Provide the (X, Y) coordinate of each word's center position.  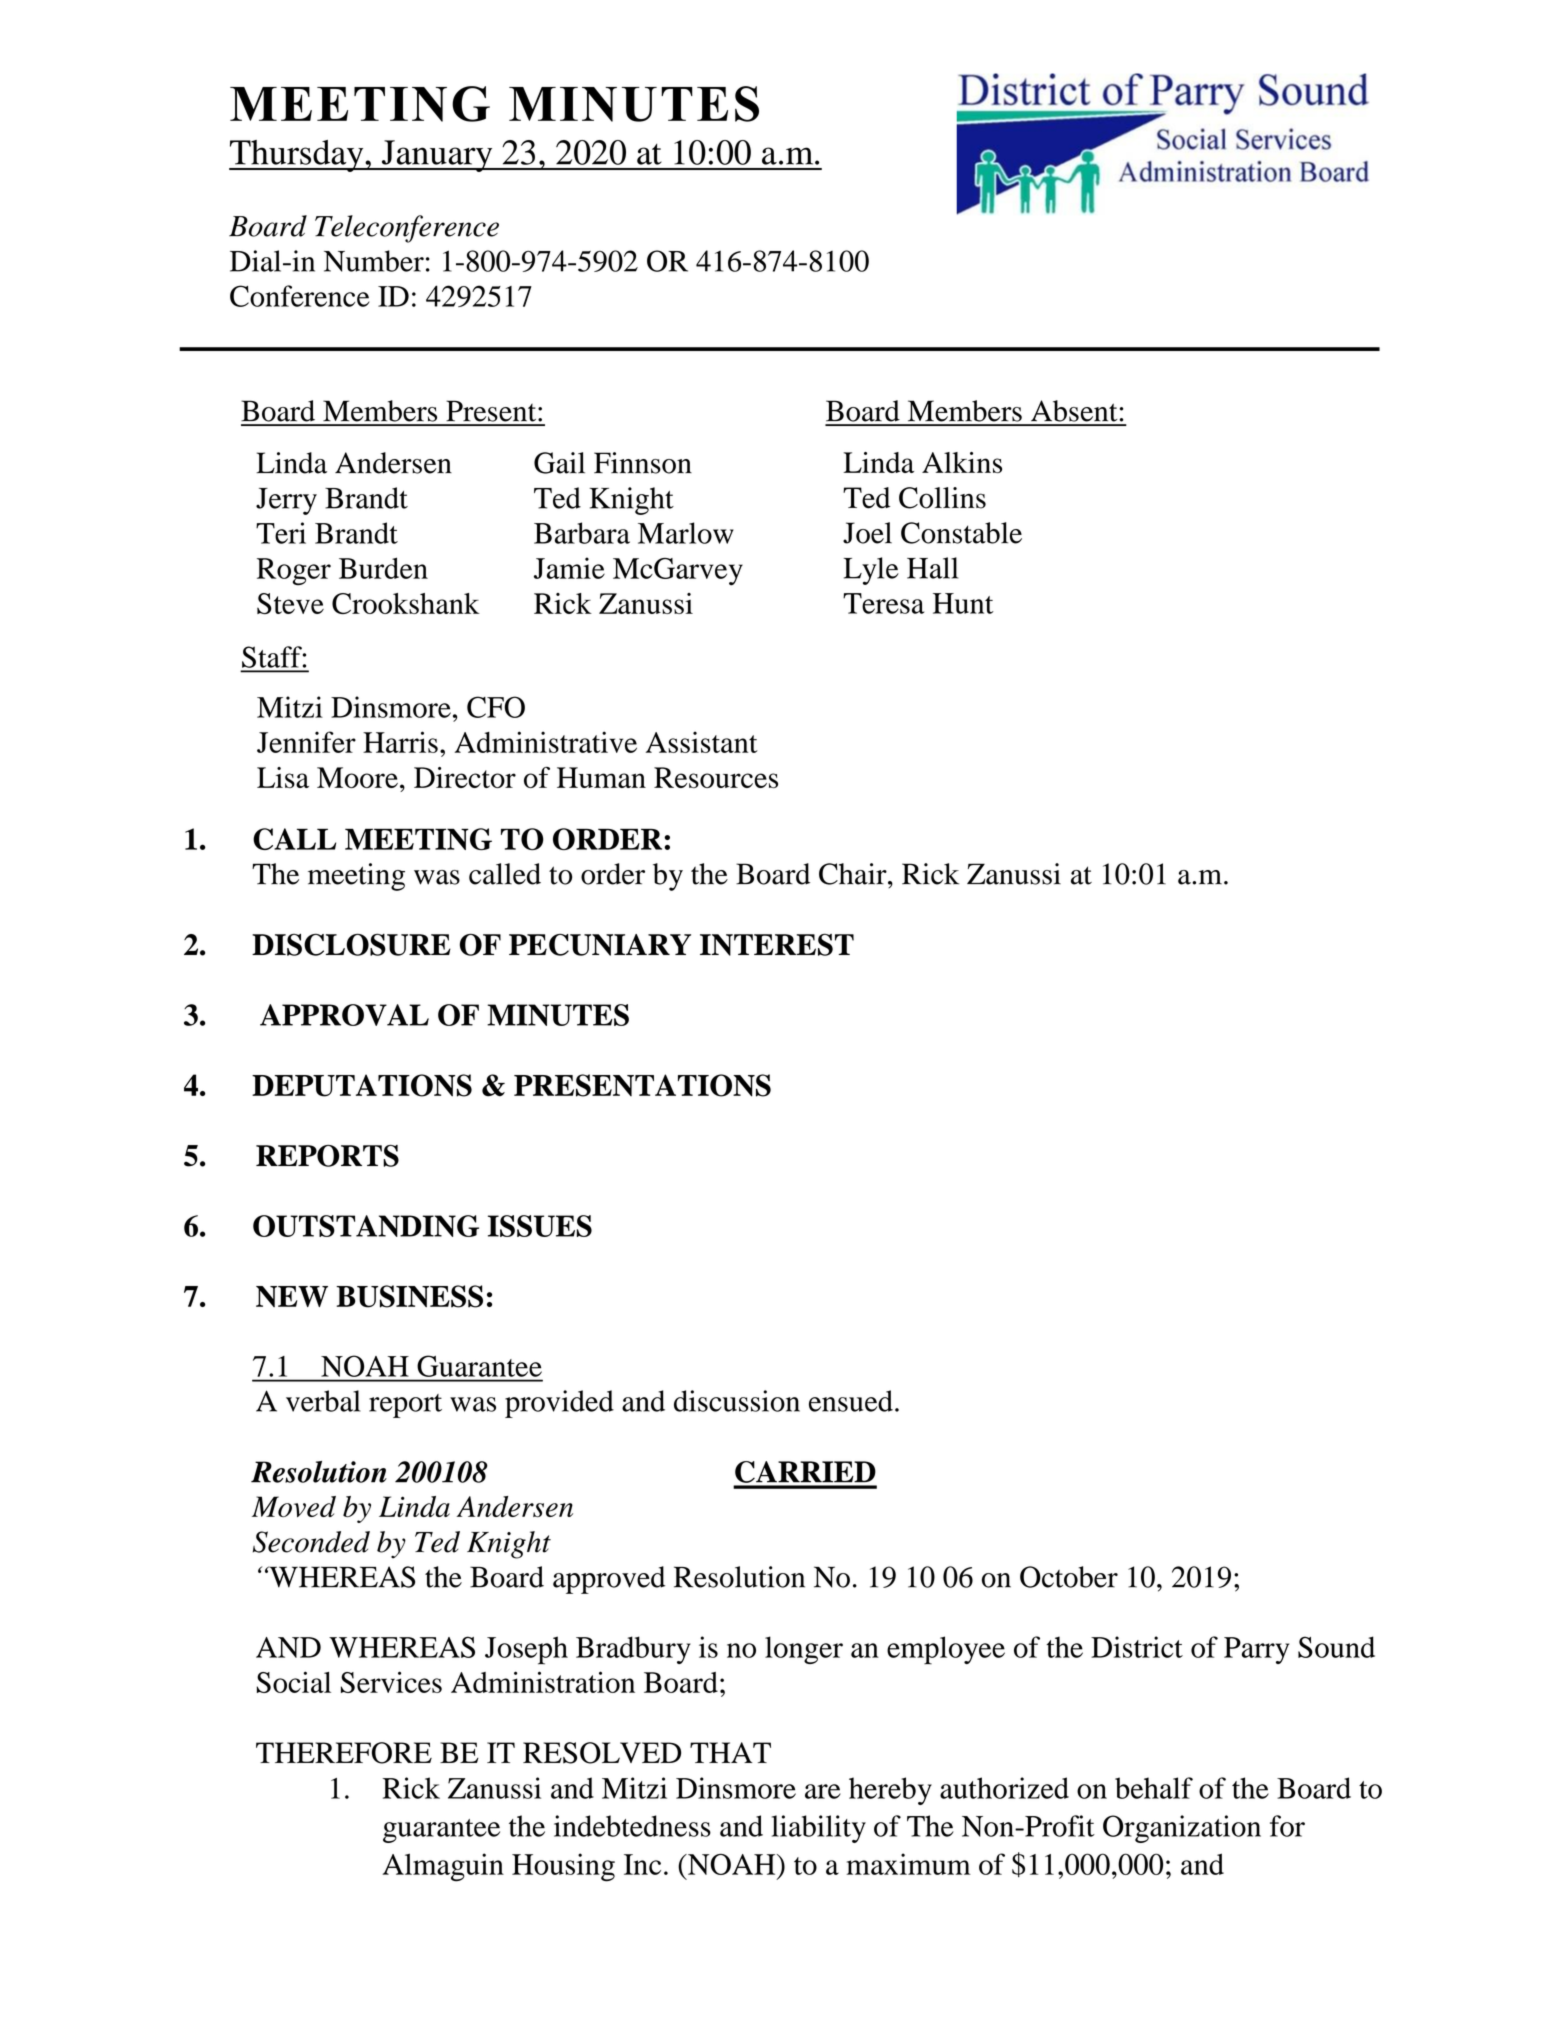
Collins (942, 498)
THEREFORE (344, 1753)
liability (819, 1829)
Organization (1182, 1829)
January (437, 156)
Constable (961, 533)
